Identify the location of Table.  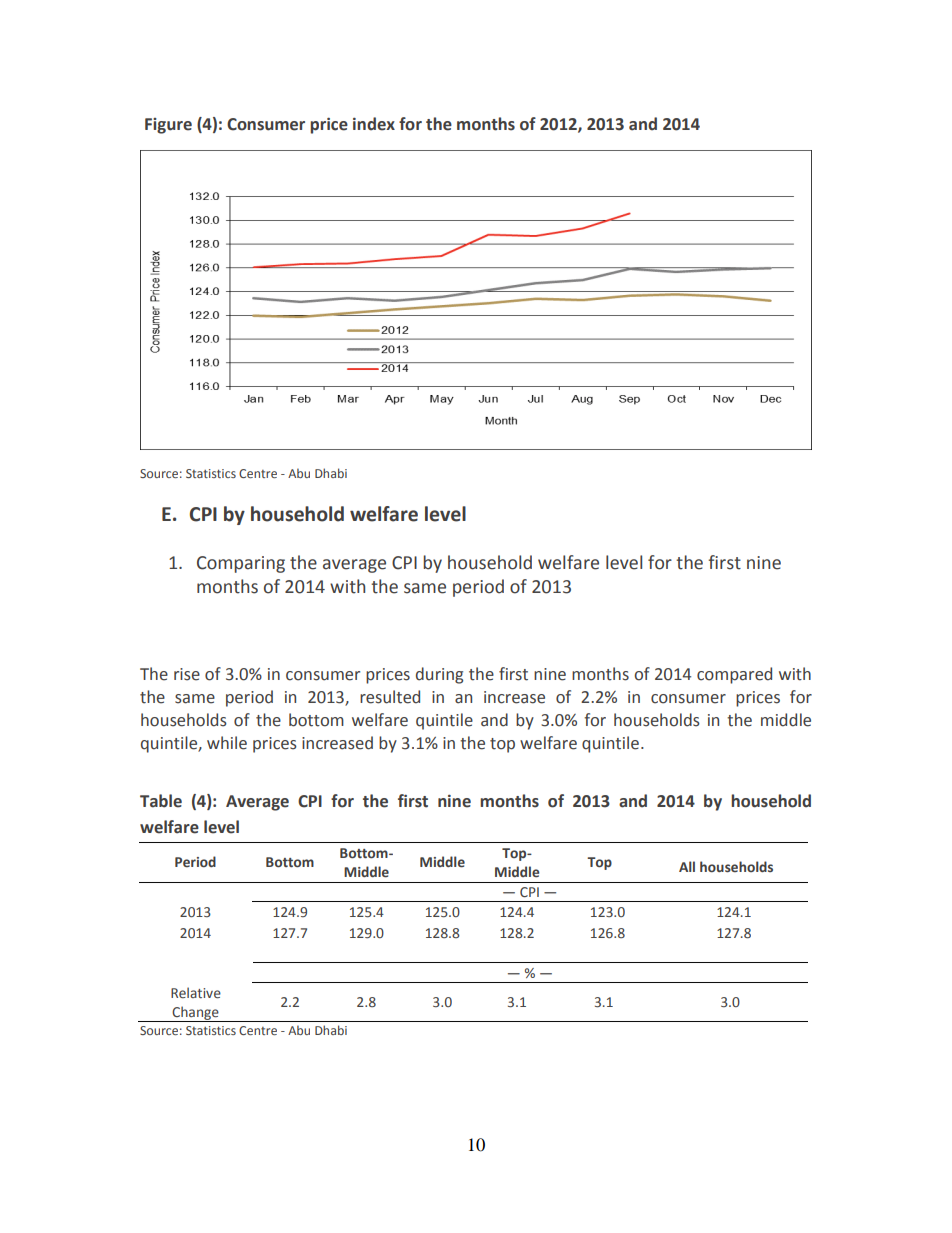
(161, 801).
